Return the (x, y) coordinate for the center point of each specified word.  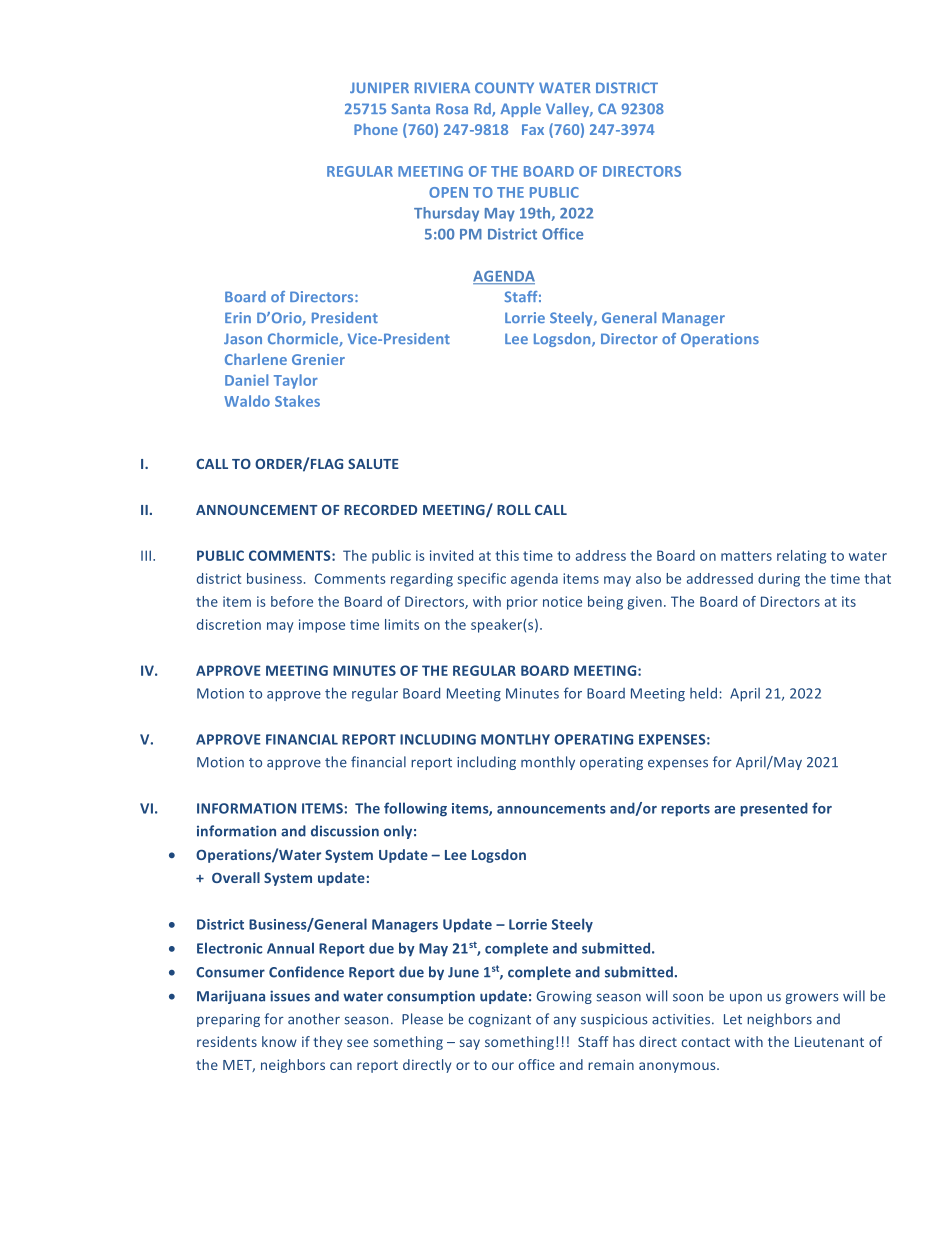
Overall (236, 877)
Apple (521, 110)
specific (482, 580)
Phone (376, 129)
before (292, 601)
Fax (533, 129)
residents (227, 1041)
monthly (548, 763)
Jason (243, 338)
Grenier (318, 359)
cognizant (499, 1020)
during (779, 580)
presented (774, 809)
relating (801, 557)
